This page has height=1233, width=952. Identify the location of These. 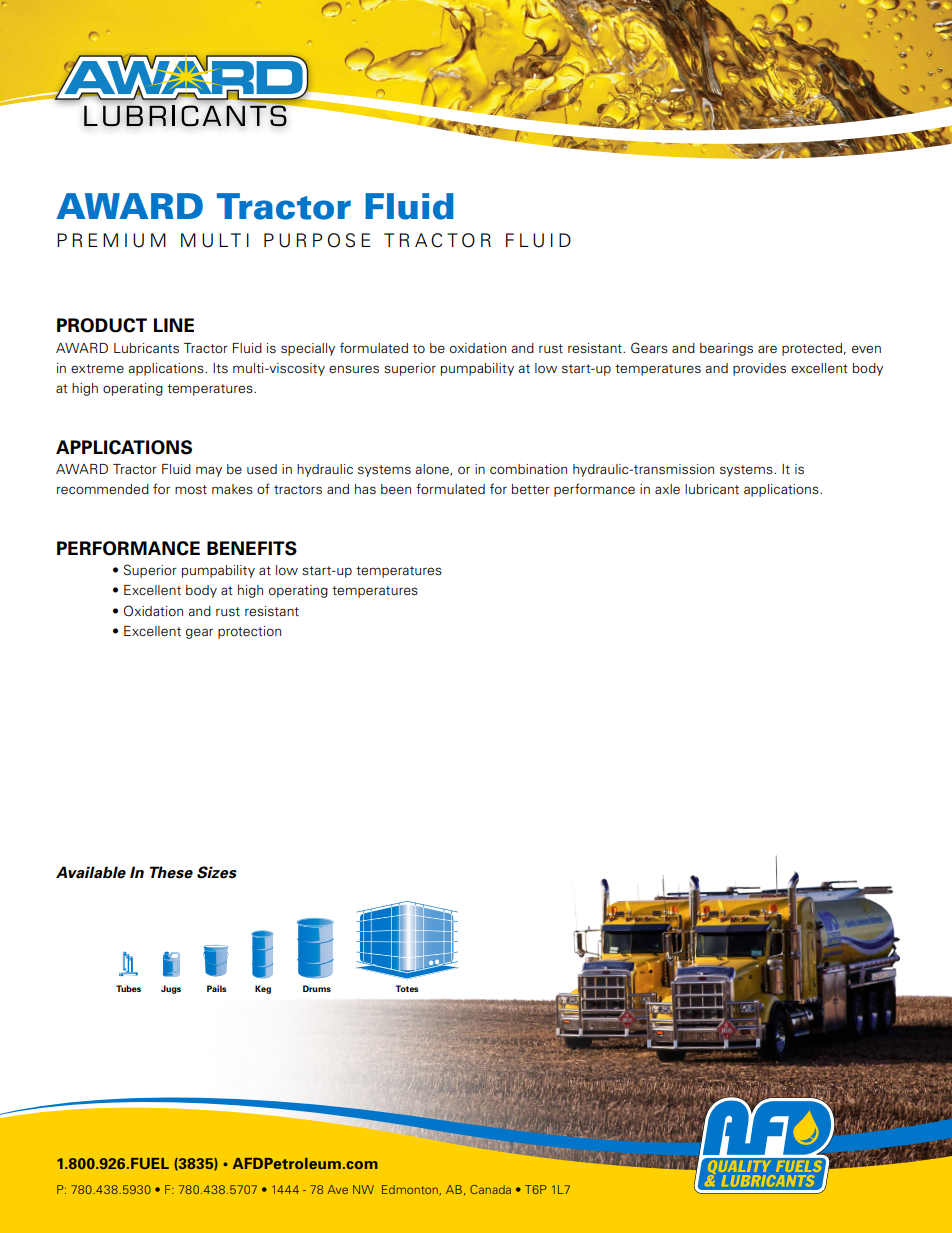
(171, 872).
